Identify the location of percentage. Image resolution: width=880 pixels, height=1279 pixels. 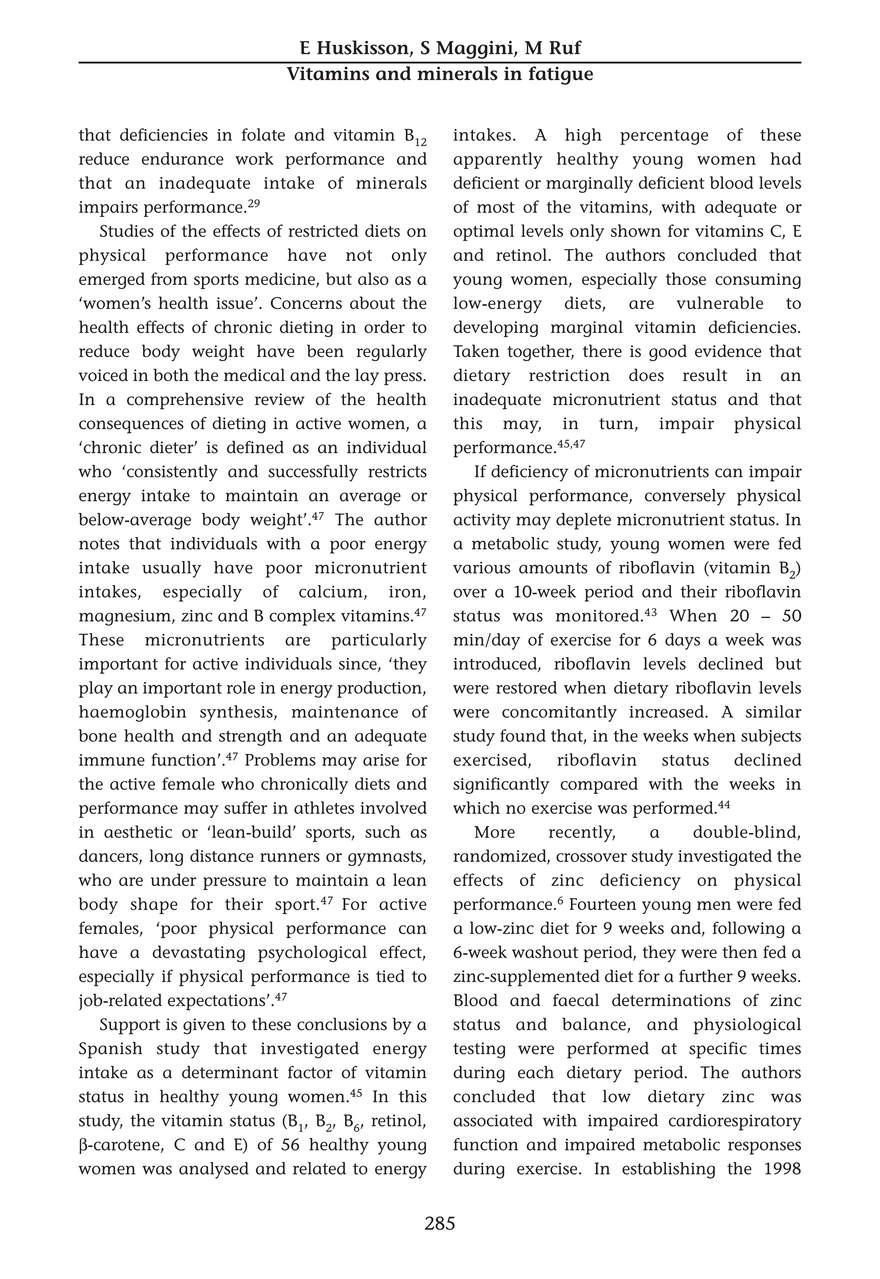
(664, 137).
